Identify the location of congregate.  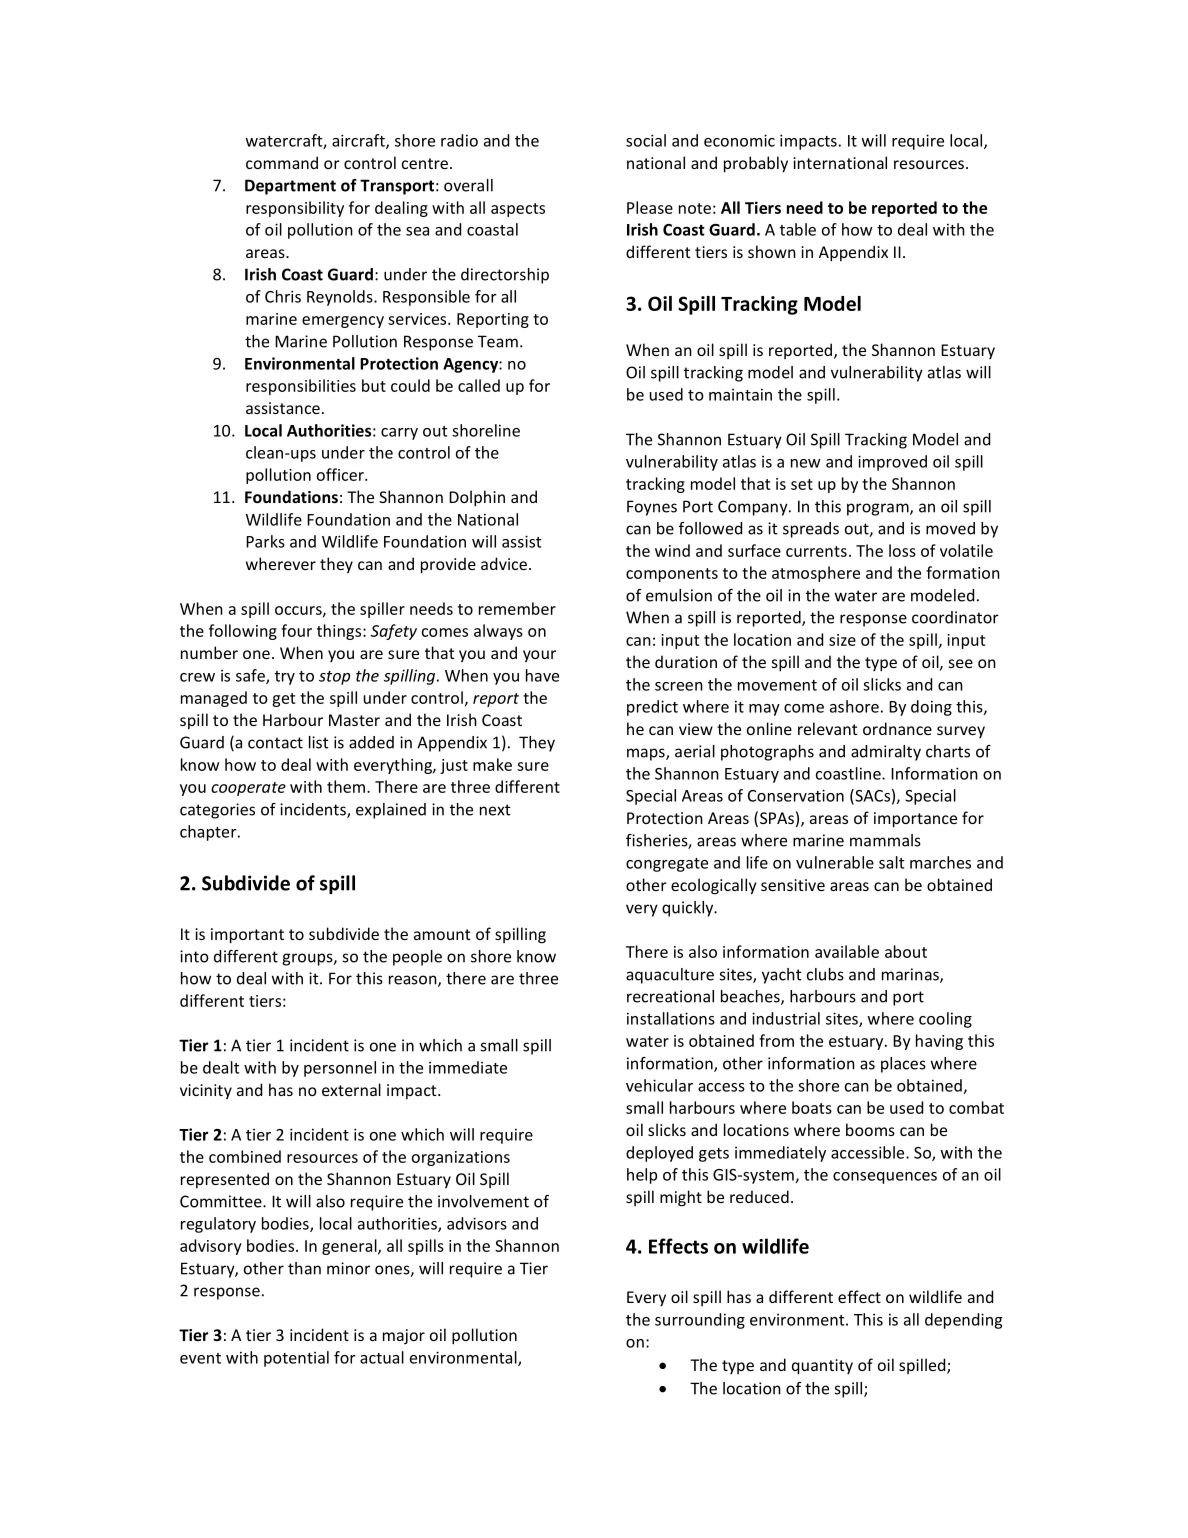
(667, 865).
